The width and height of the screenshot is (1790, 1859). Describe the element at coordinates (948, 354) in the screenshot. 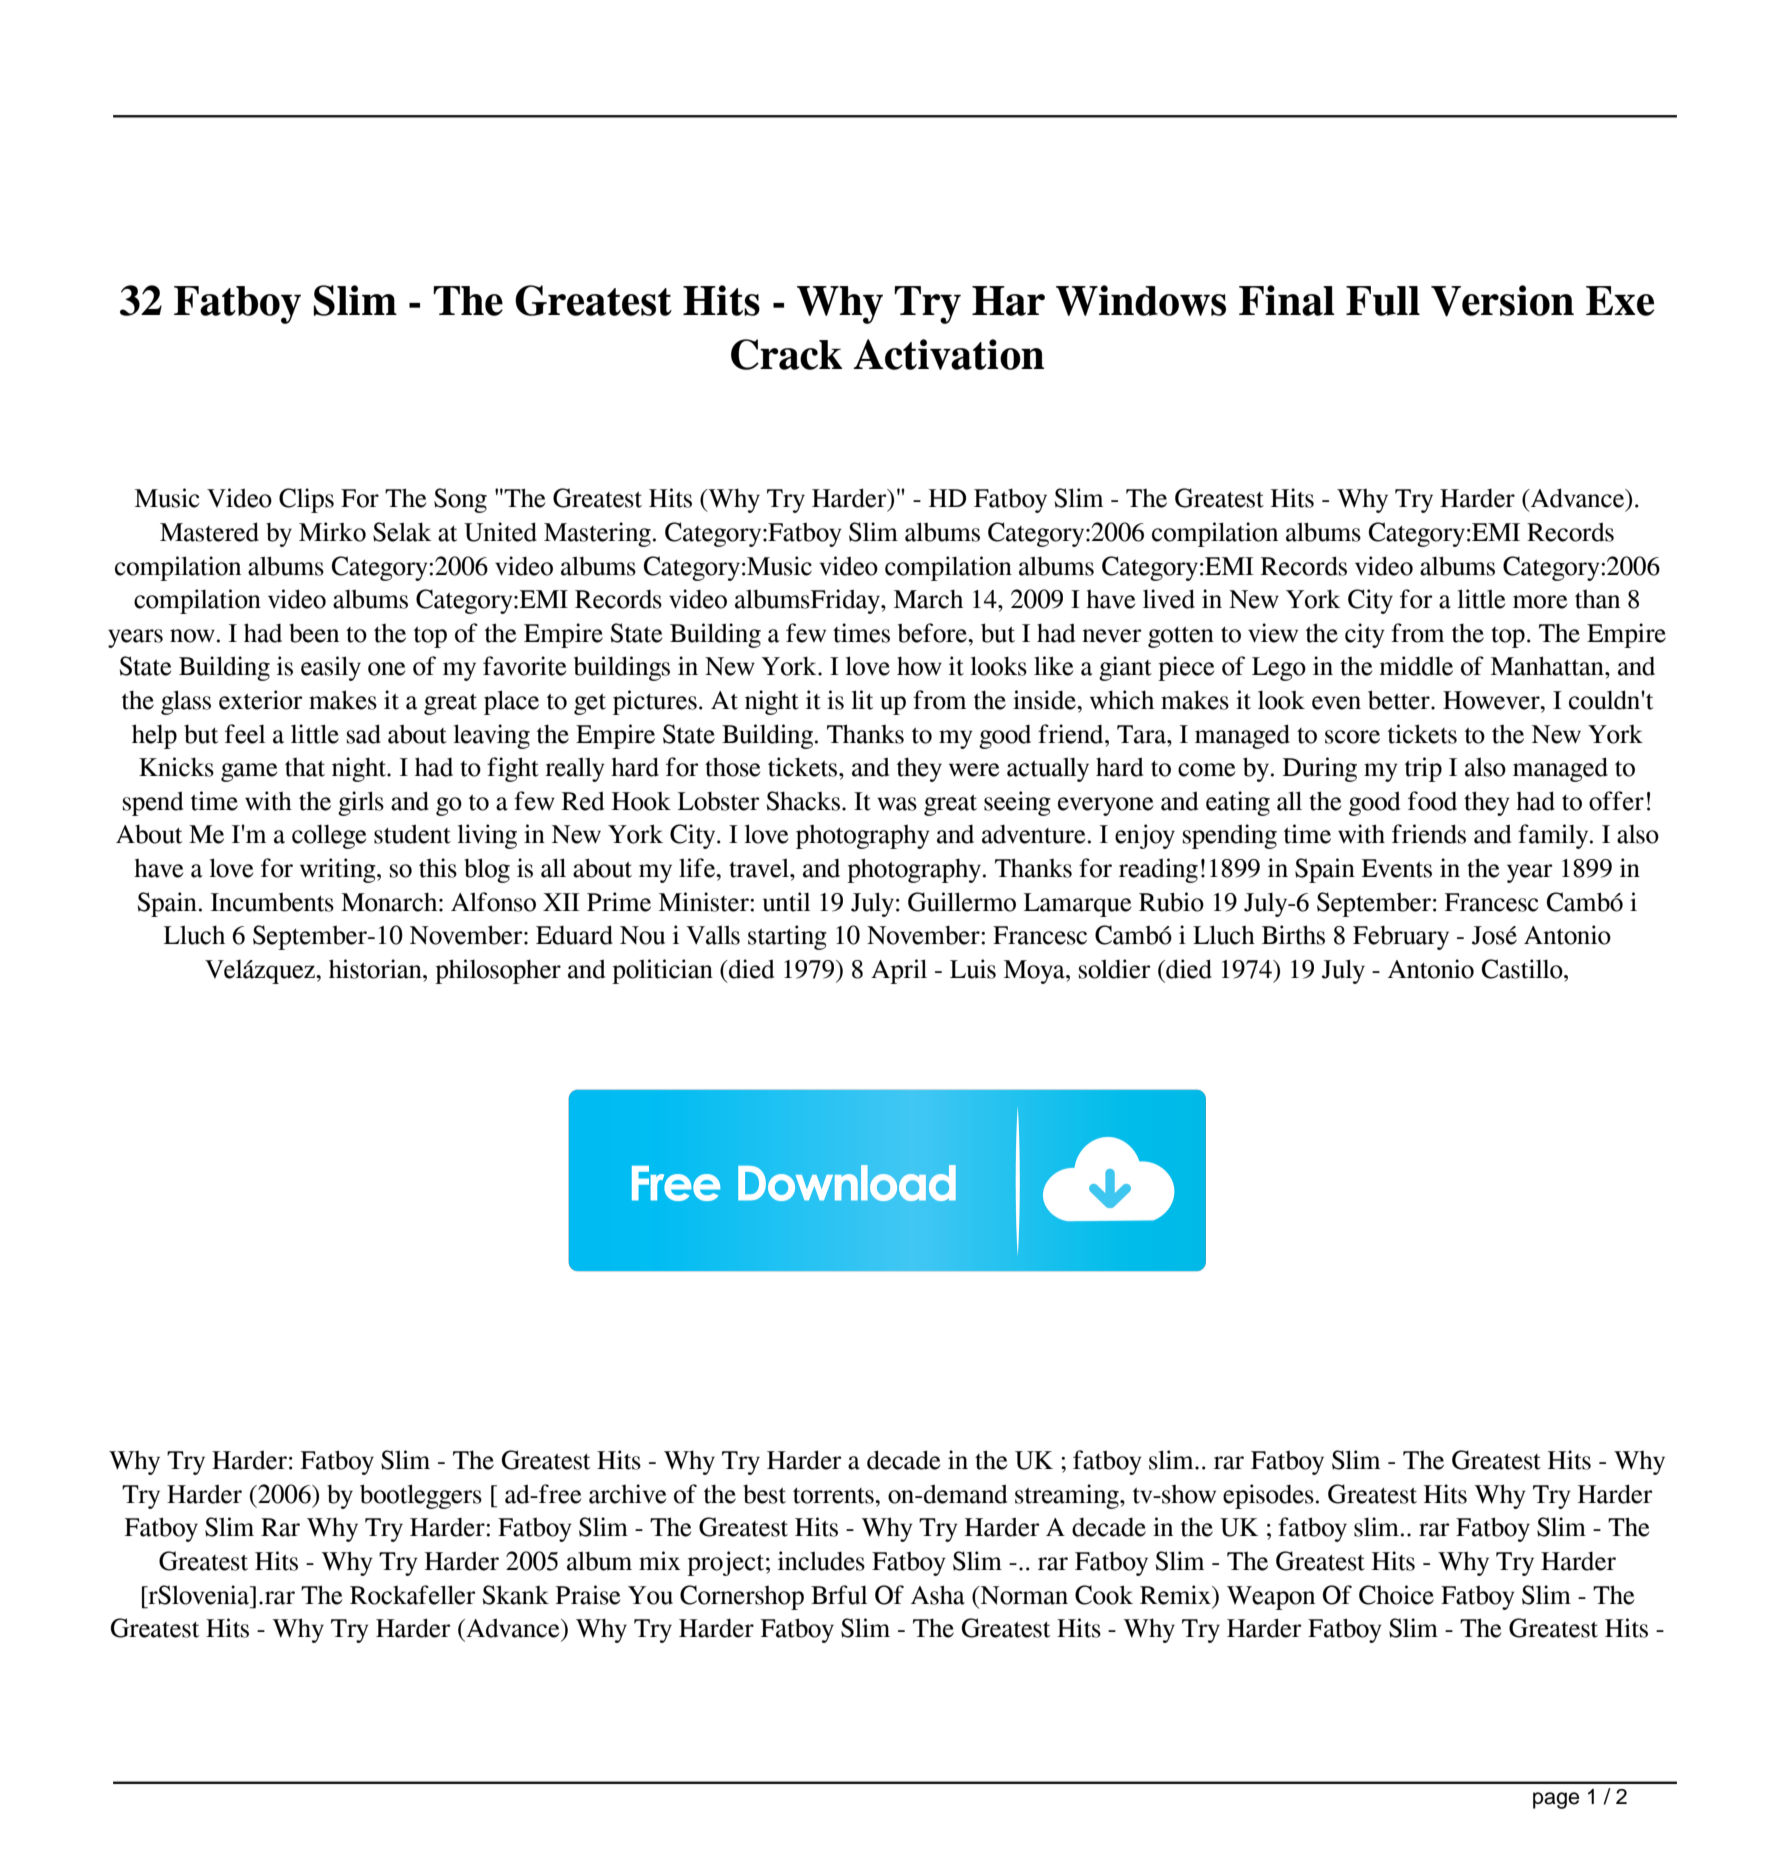

I see `Activation` at that location.
